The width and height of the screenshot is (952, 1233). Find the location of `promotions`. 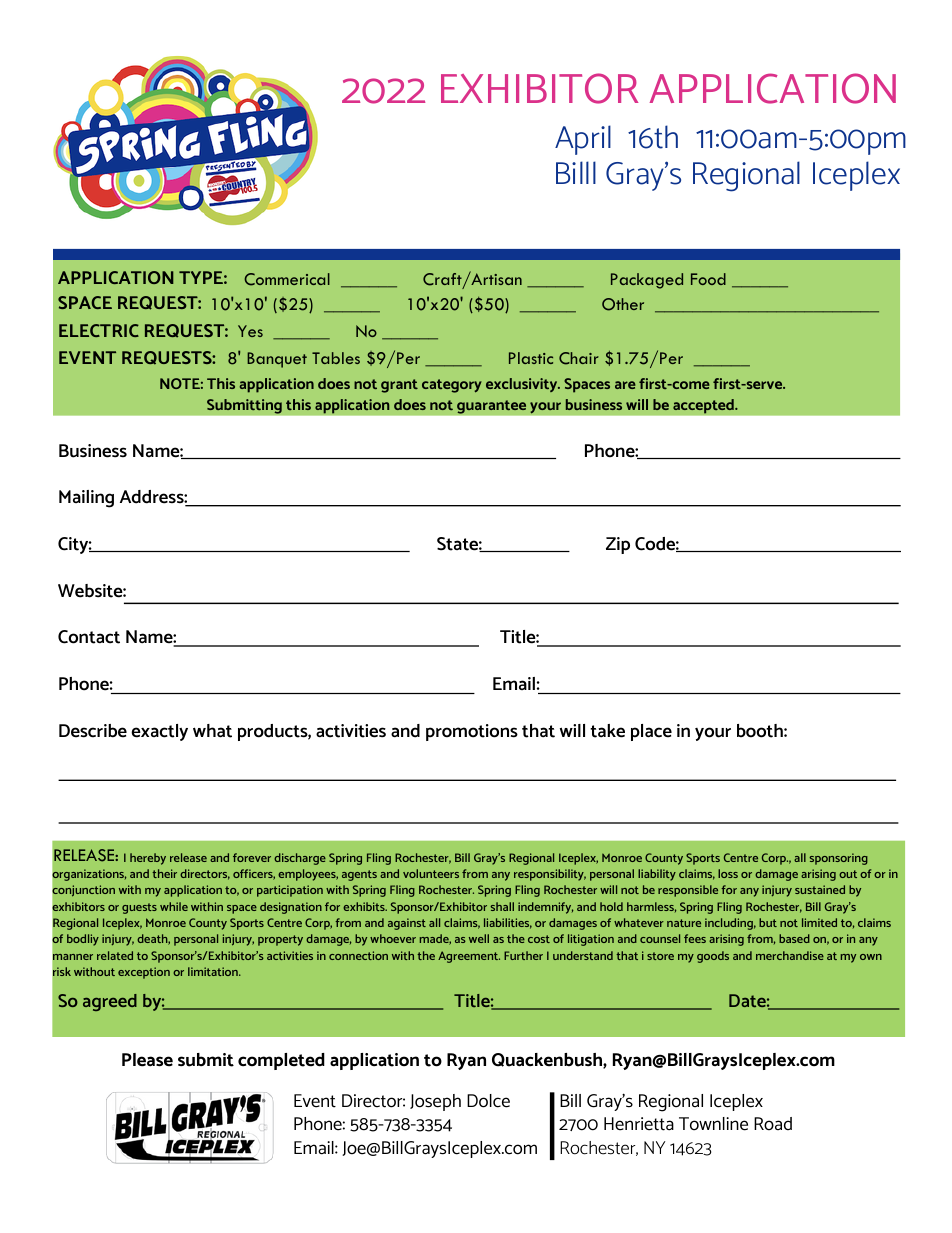

promotions is located at coordinates (472, 732).
